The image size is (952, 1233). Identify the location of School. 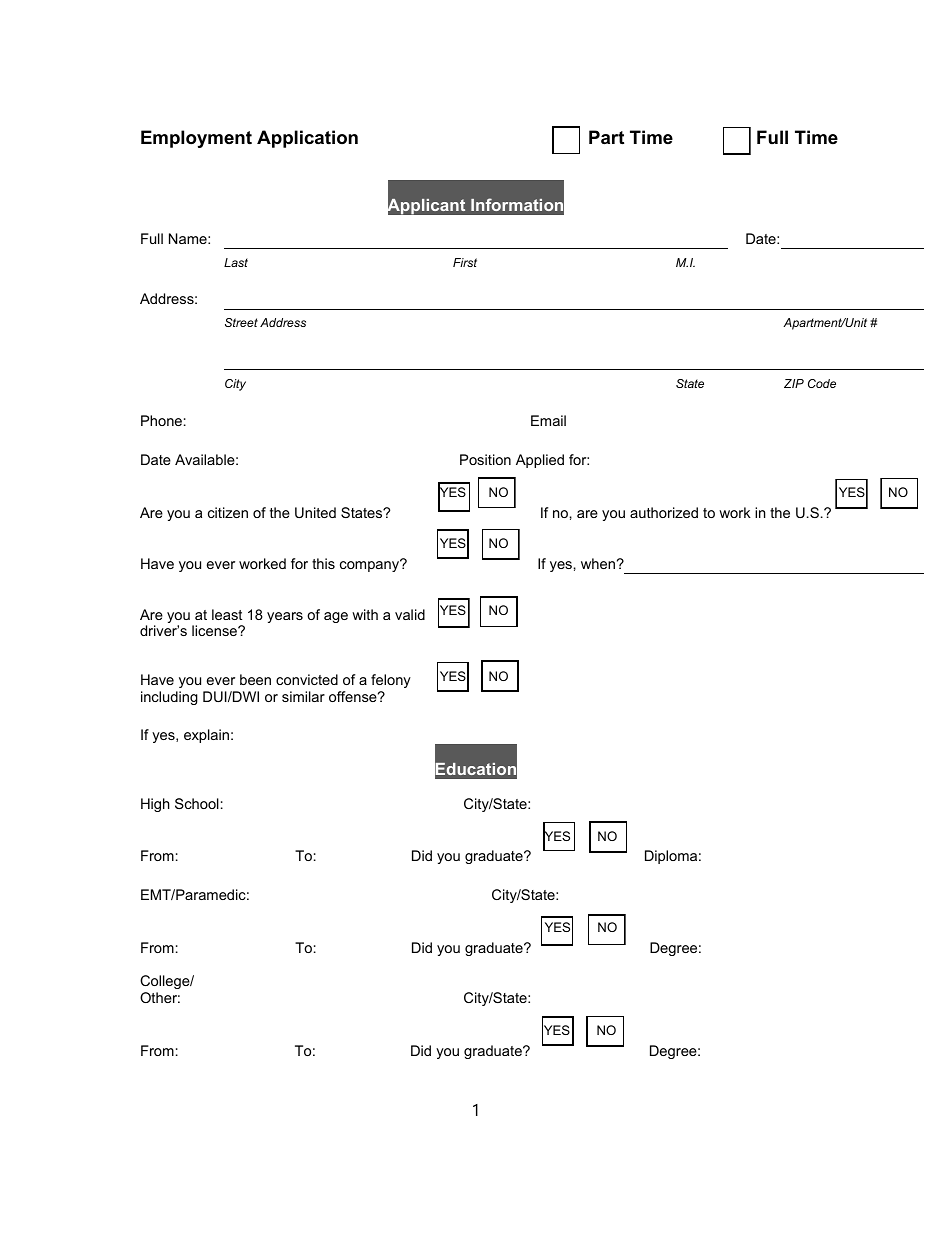
(197, 803).
